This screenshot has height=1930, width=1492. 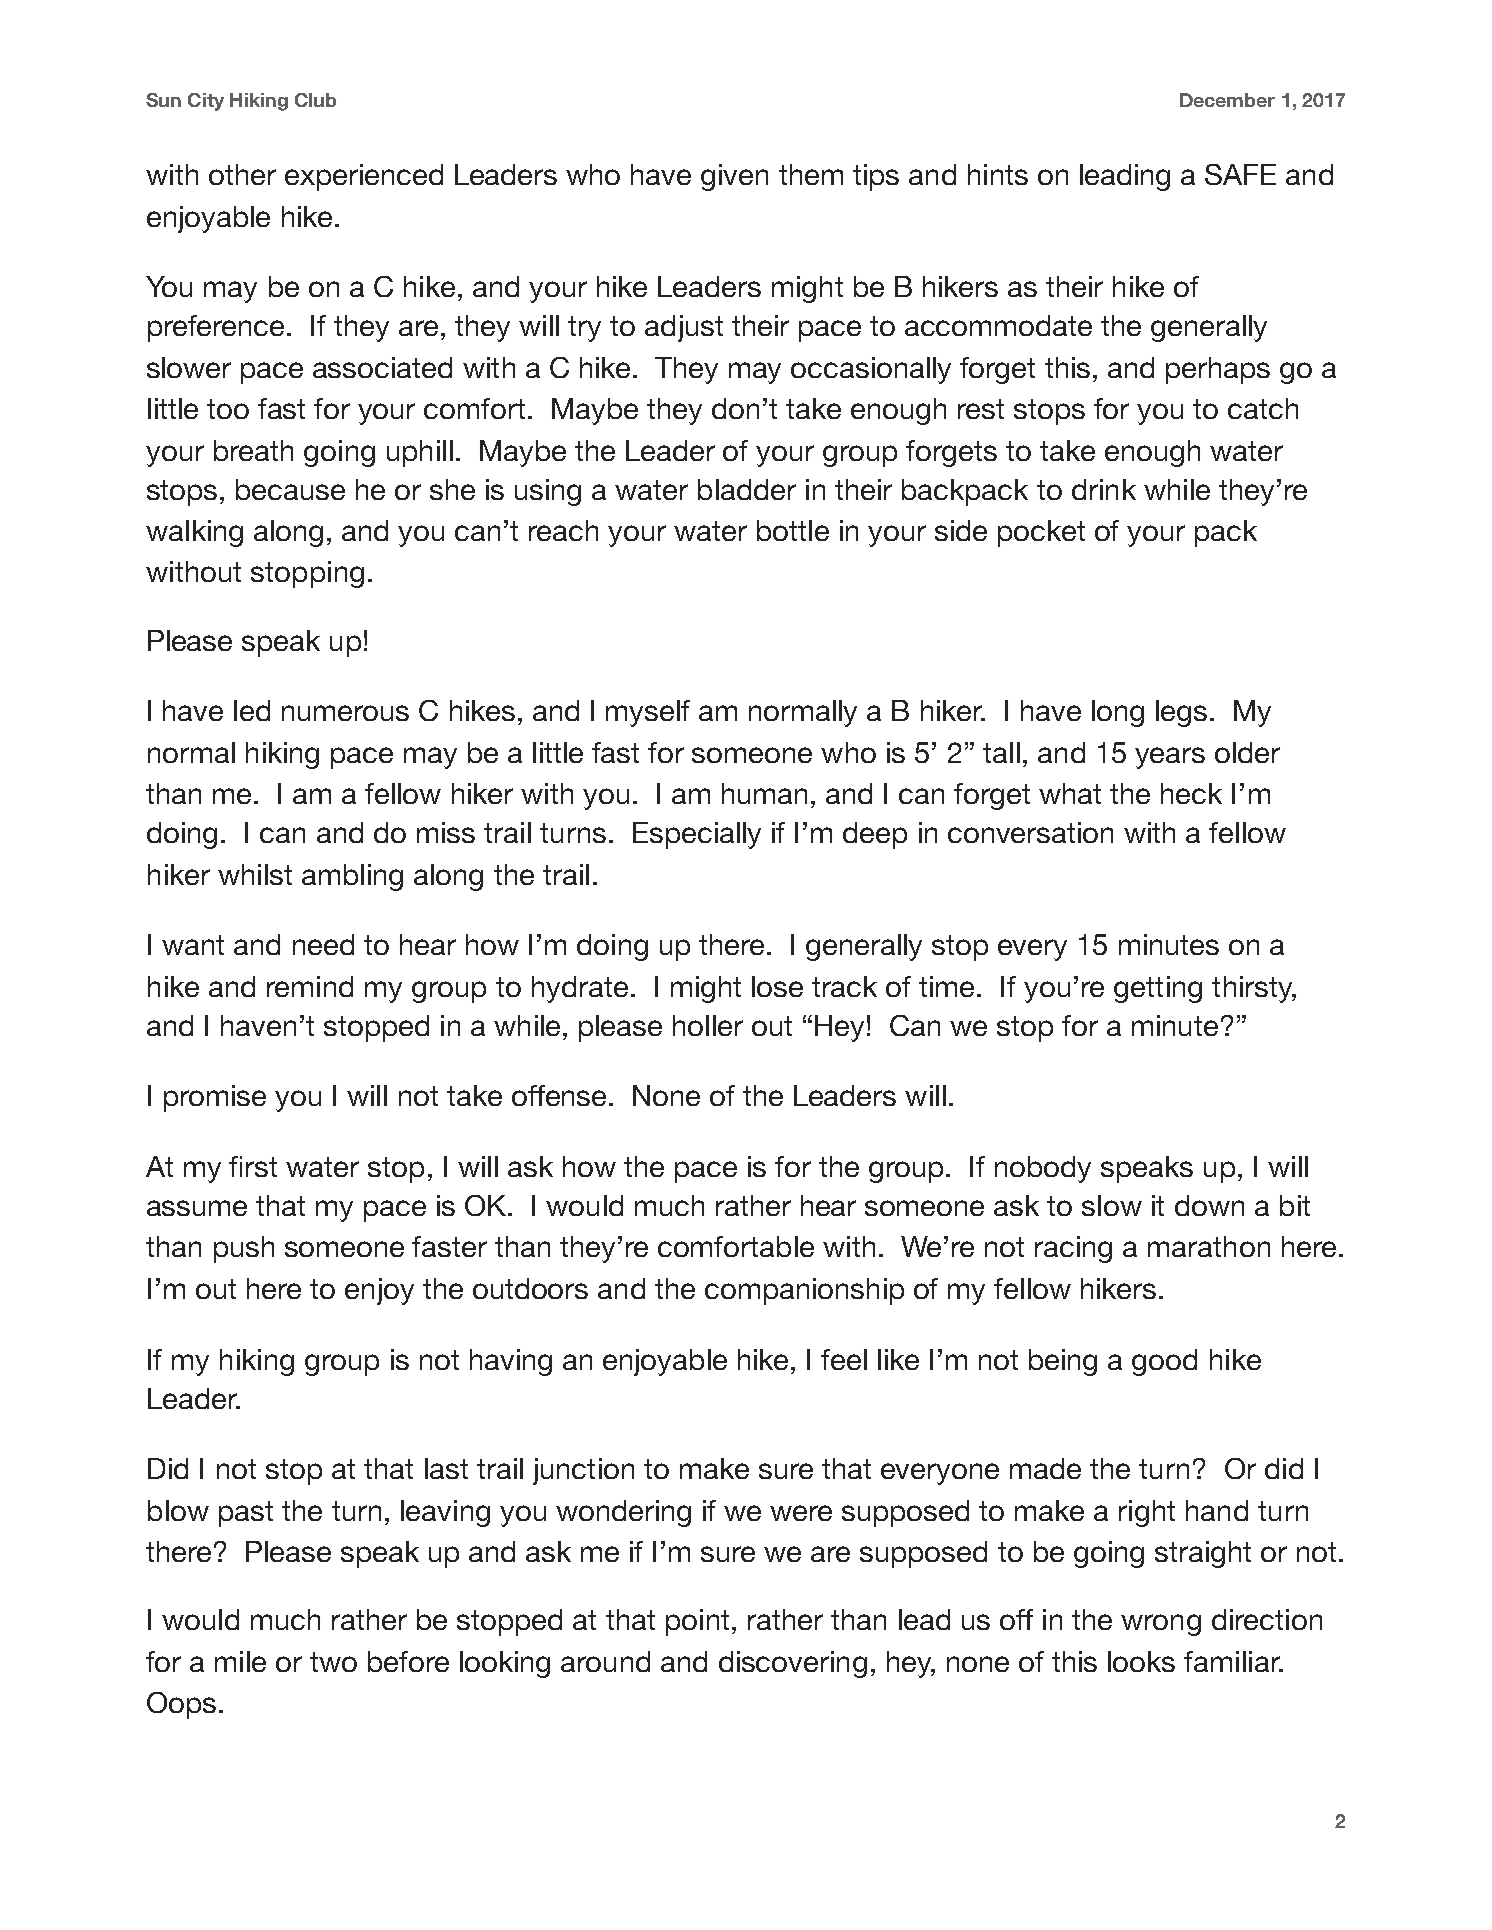 I want to click on led, so click(x=252, y=710).
